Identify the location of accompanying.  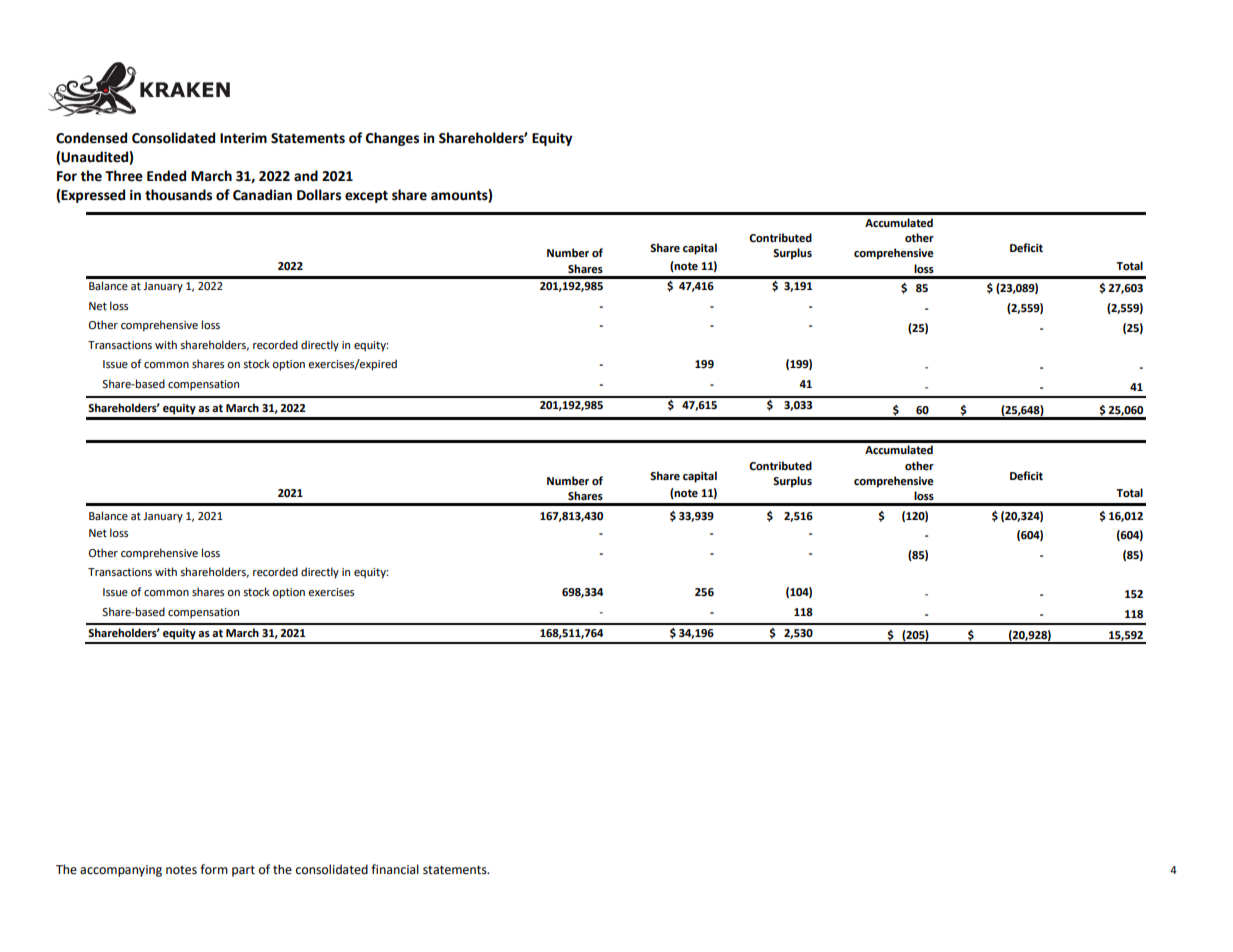
(121, 871).
